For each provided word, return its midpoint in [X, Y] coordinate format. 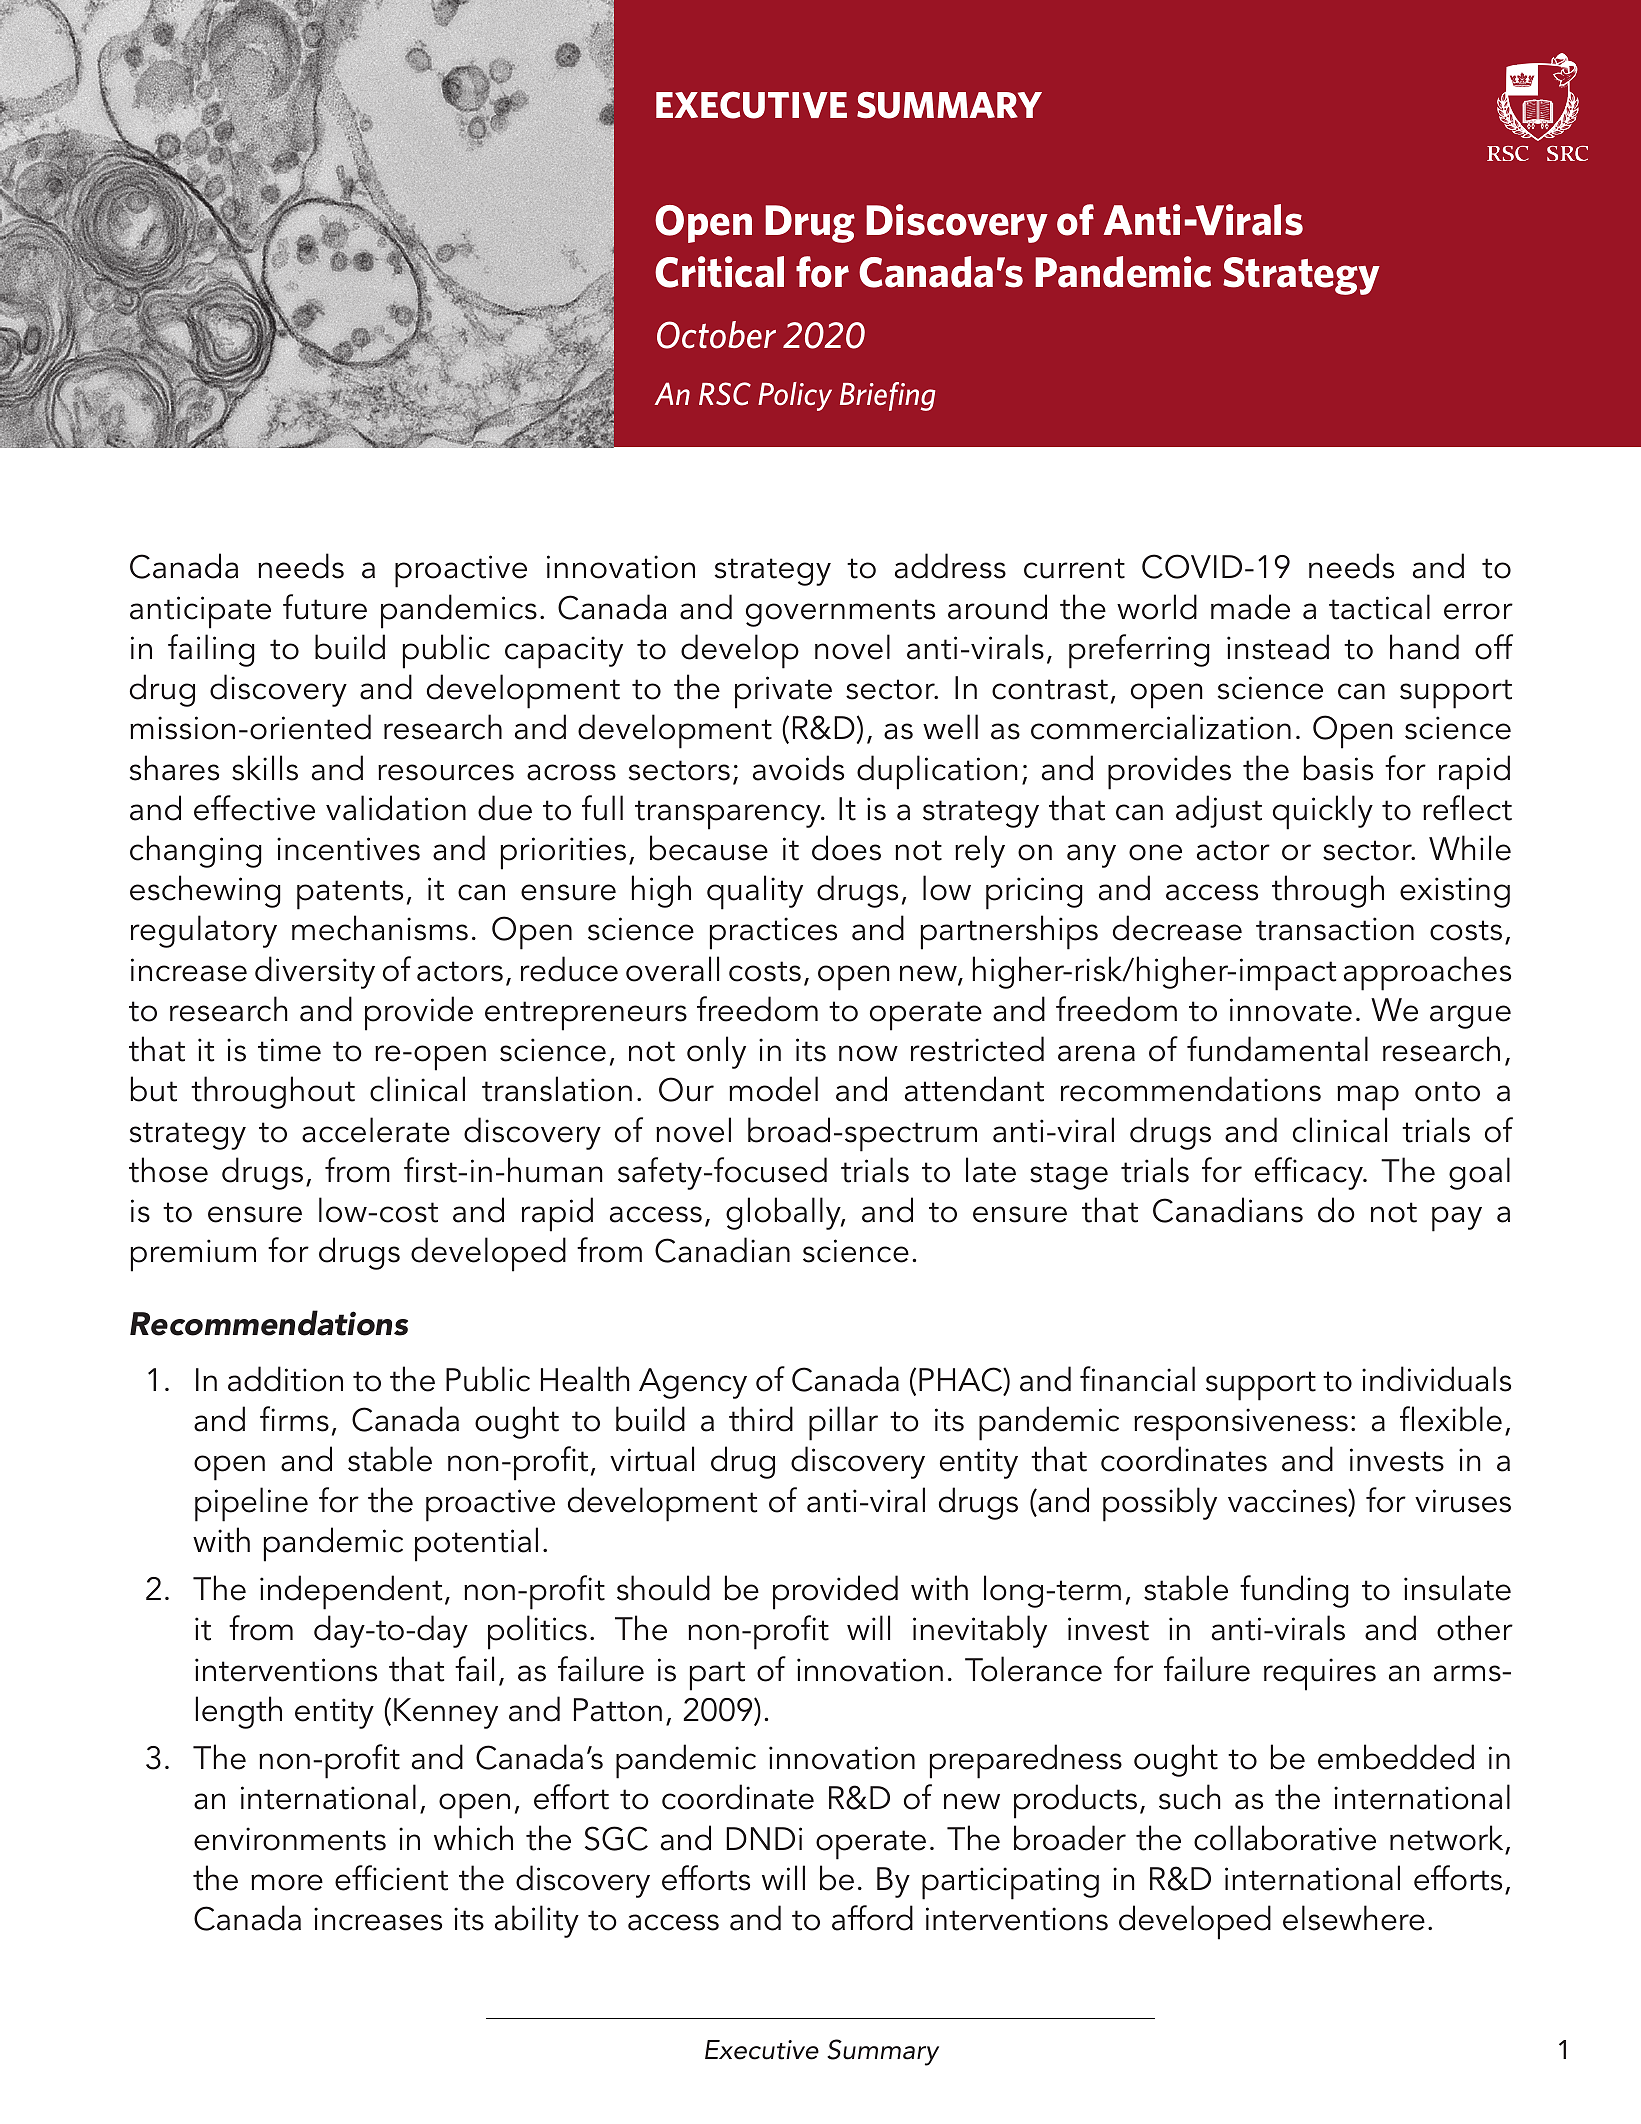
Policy [795, 396]
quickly [1323, 812]
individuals [1436, 1379]
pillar [843, 1423]
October [716, 335]
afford [872, 1918]
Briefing [887, 396]
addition [285, 1379]
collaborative [1285, 1838]
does [846, 848]
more [287, 1882]
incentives [348, 849]
